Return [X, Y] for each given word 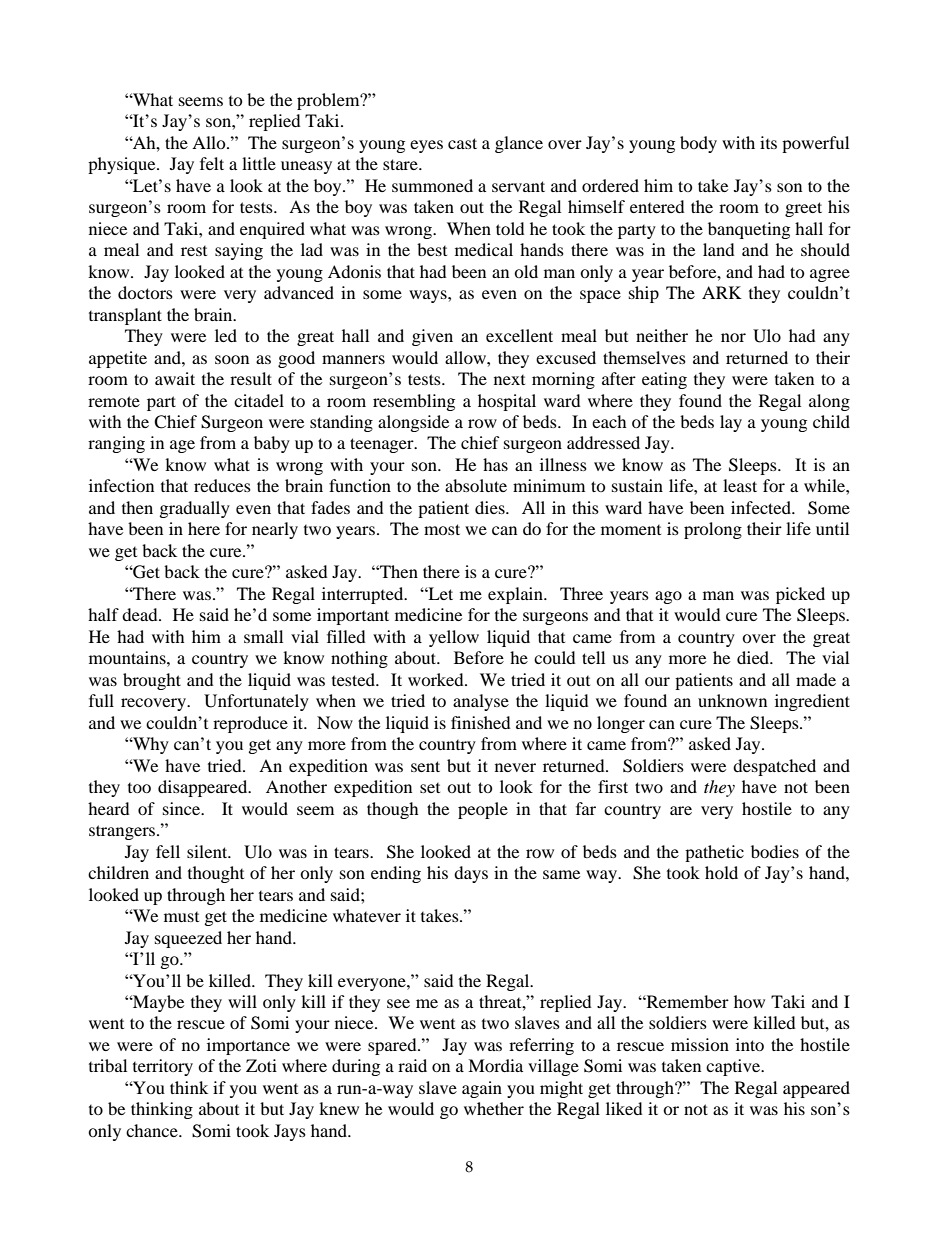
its [768, 142]
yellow [454, 638]
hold [721, 872]
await [175, 378]
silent [208, 851]
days [471, 874]
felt [212, 163]
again [482, 1089]
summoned [432, 185]
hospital [507, 402]
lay [731, 423]
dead [141, 614]
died [754, 657]
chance [153, 1130]
